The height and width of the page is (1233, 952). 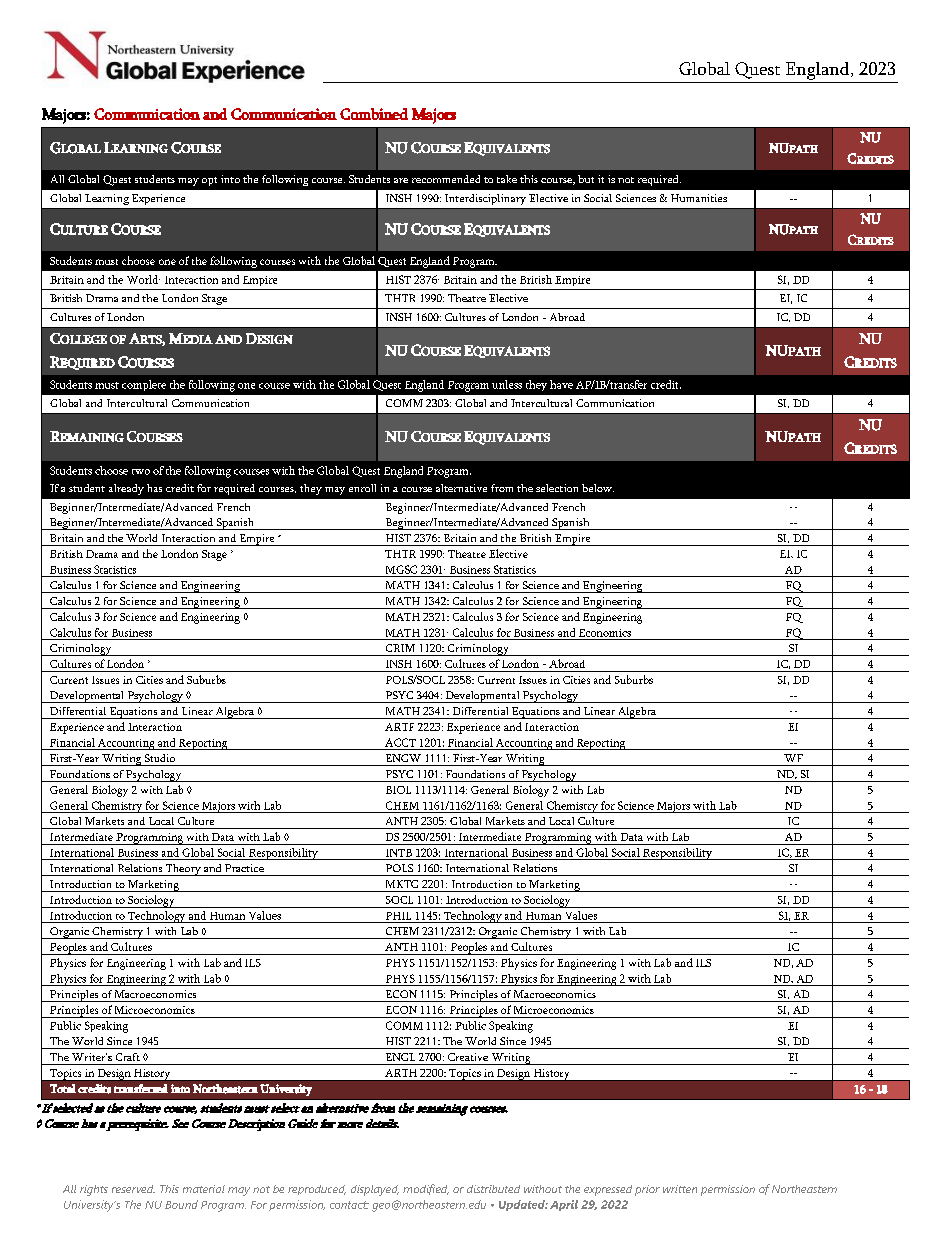 I want to click on Theory, so click(x=183, y=870).
